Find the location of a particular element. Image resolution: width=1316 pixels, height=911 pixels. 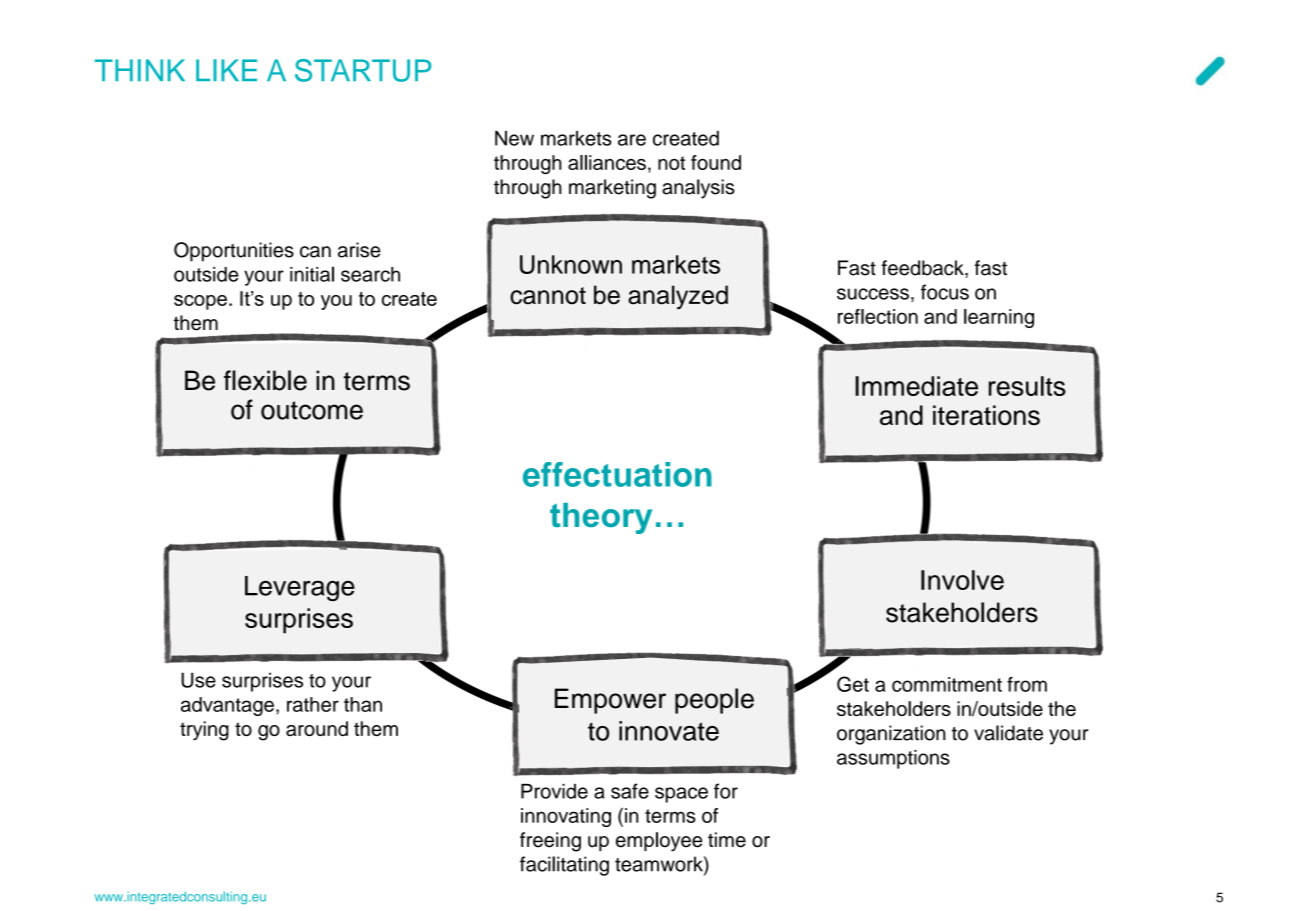

LIKE is located at coordinates (226, 70).
